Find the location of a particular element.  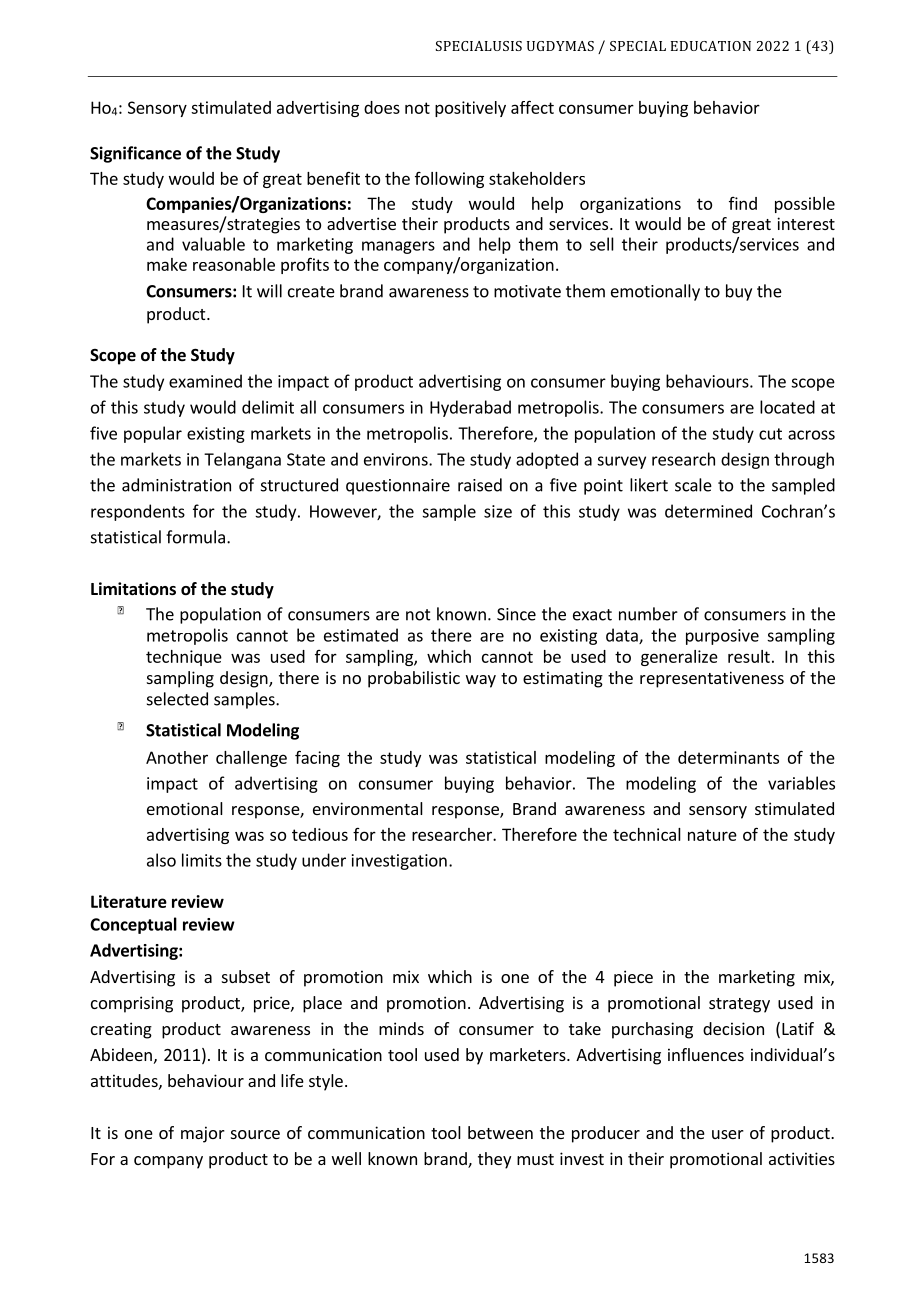

technique is located at coordinates (184, 658).
